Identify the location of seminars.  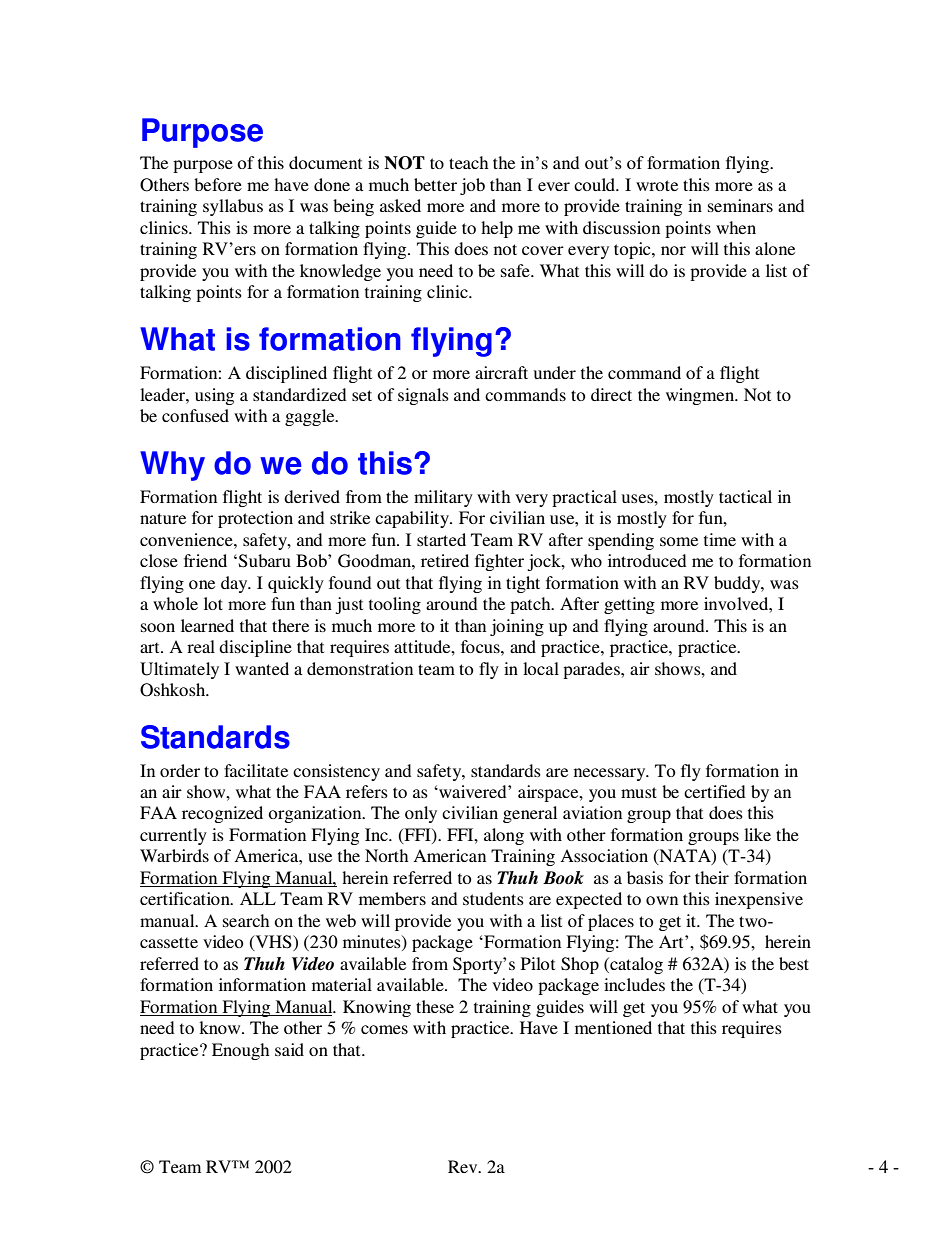
(740, 205).
